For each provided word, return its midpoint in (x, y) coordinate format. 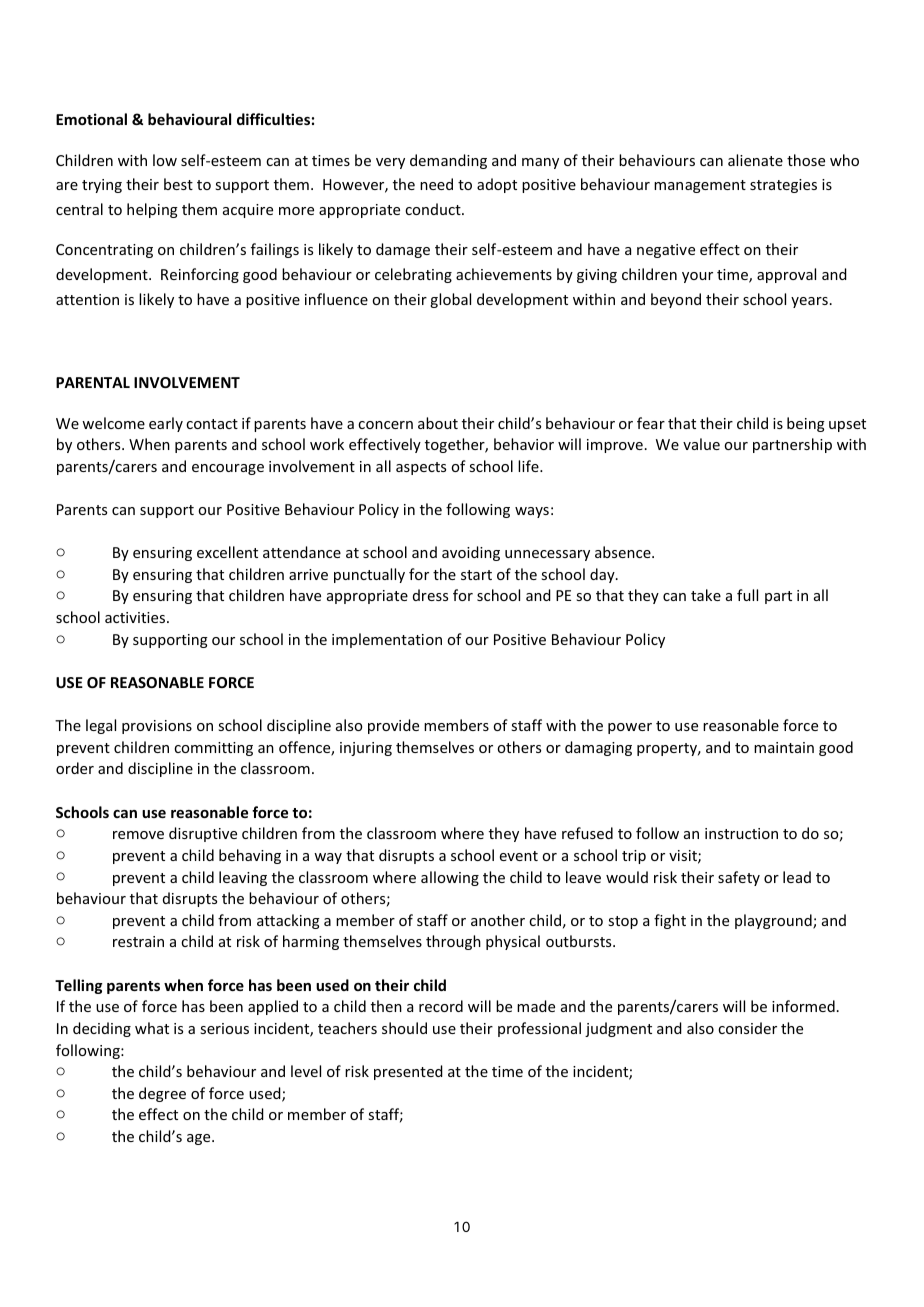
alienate (755, 160)
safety (739, 878)
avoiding (471, 553)
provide (393, 726)
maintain (784, 747)
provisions (157, 727)
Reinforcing (200, 275)
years (809, 302)
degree (162, 1094)
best (178, 184)
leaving (243, 878)
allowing (450, 878)
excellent (227, 552)
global (450, 300)
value (701, 444)
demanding (448, 161)
